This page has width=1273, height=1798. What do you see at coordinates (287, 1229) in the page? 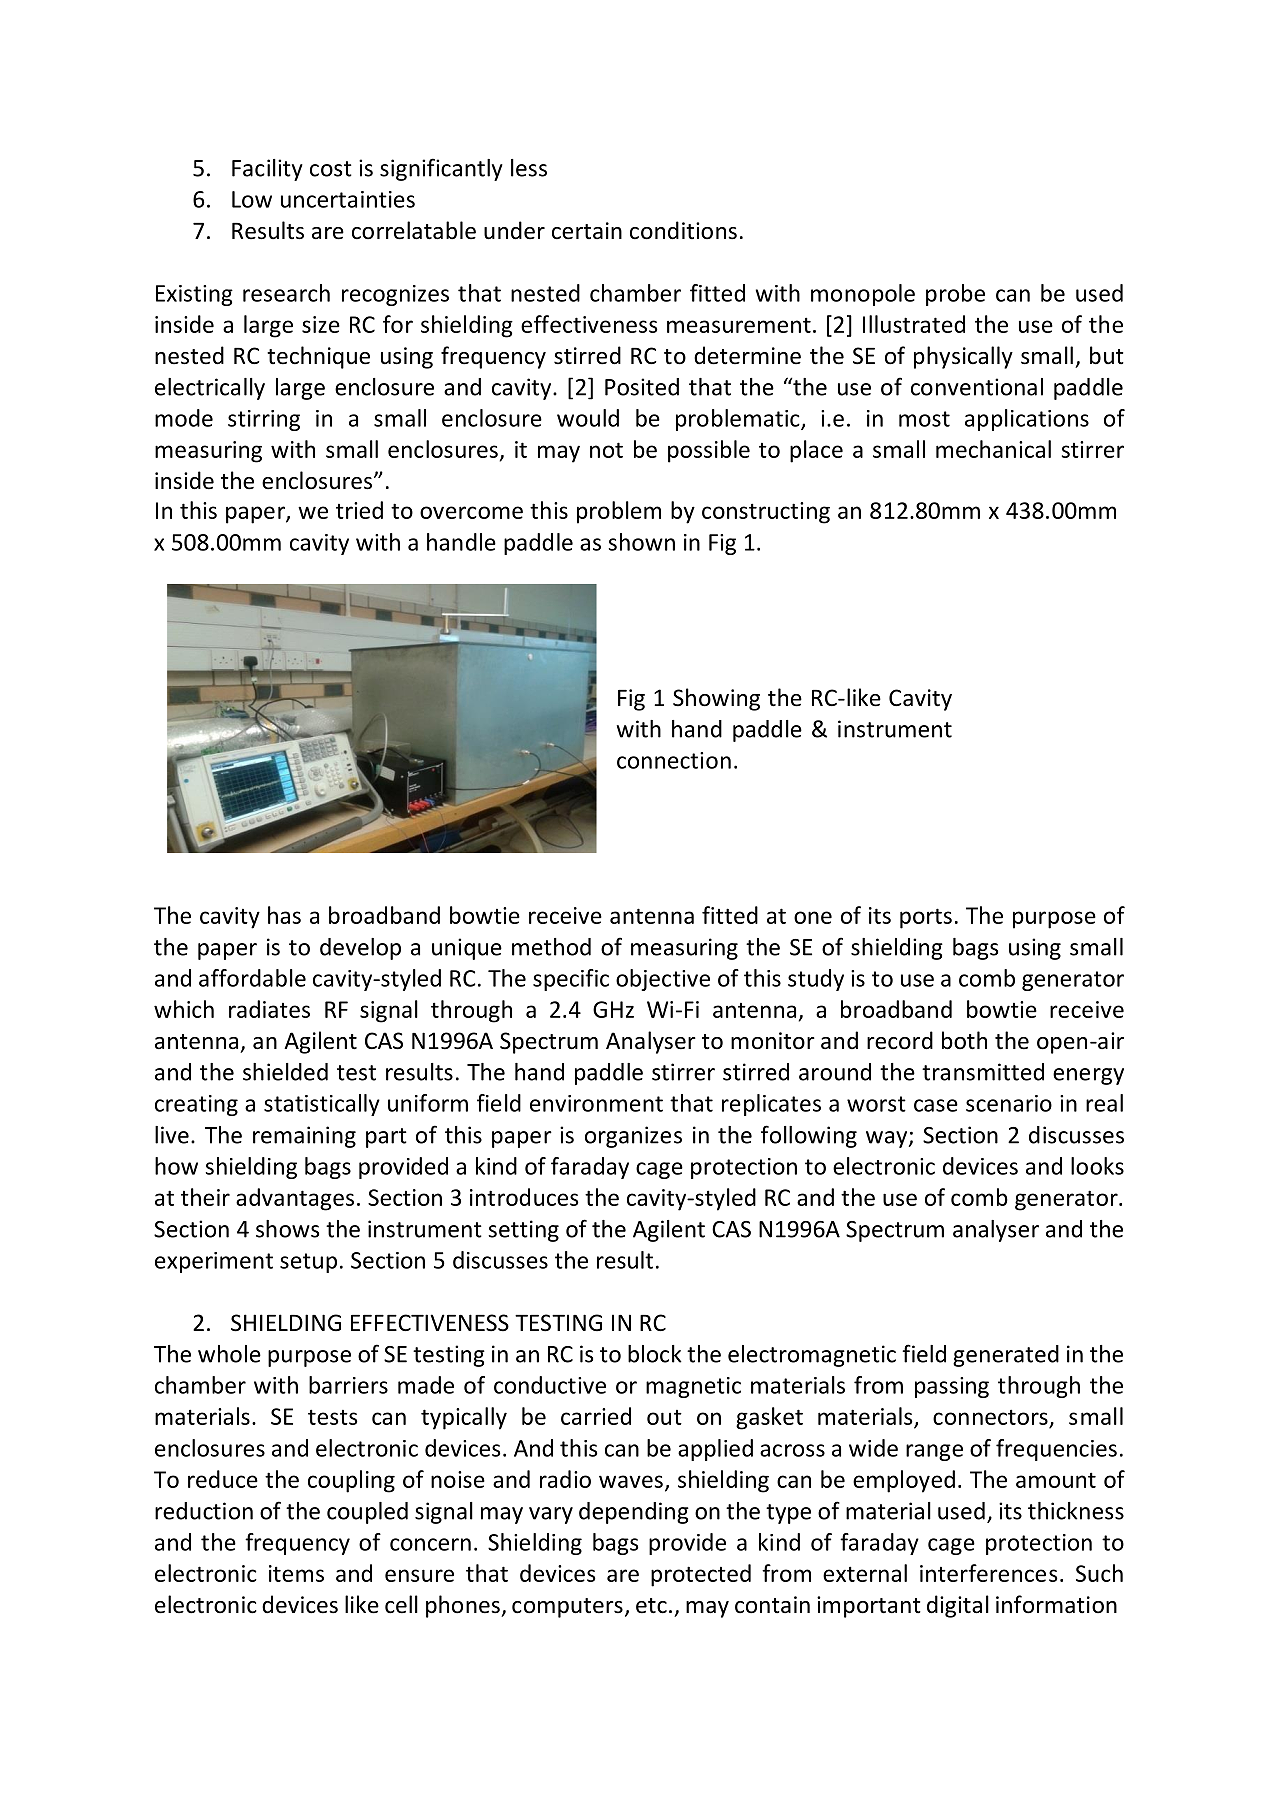
I see `shows` at bounding box center [287, 1229].
